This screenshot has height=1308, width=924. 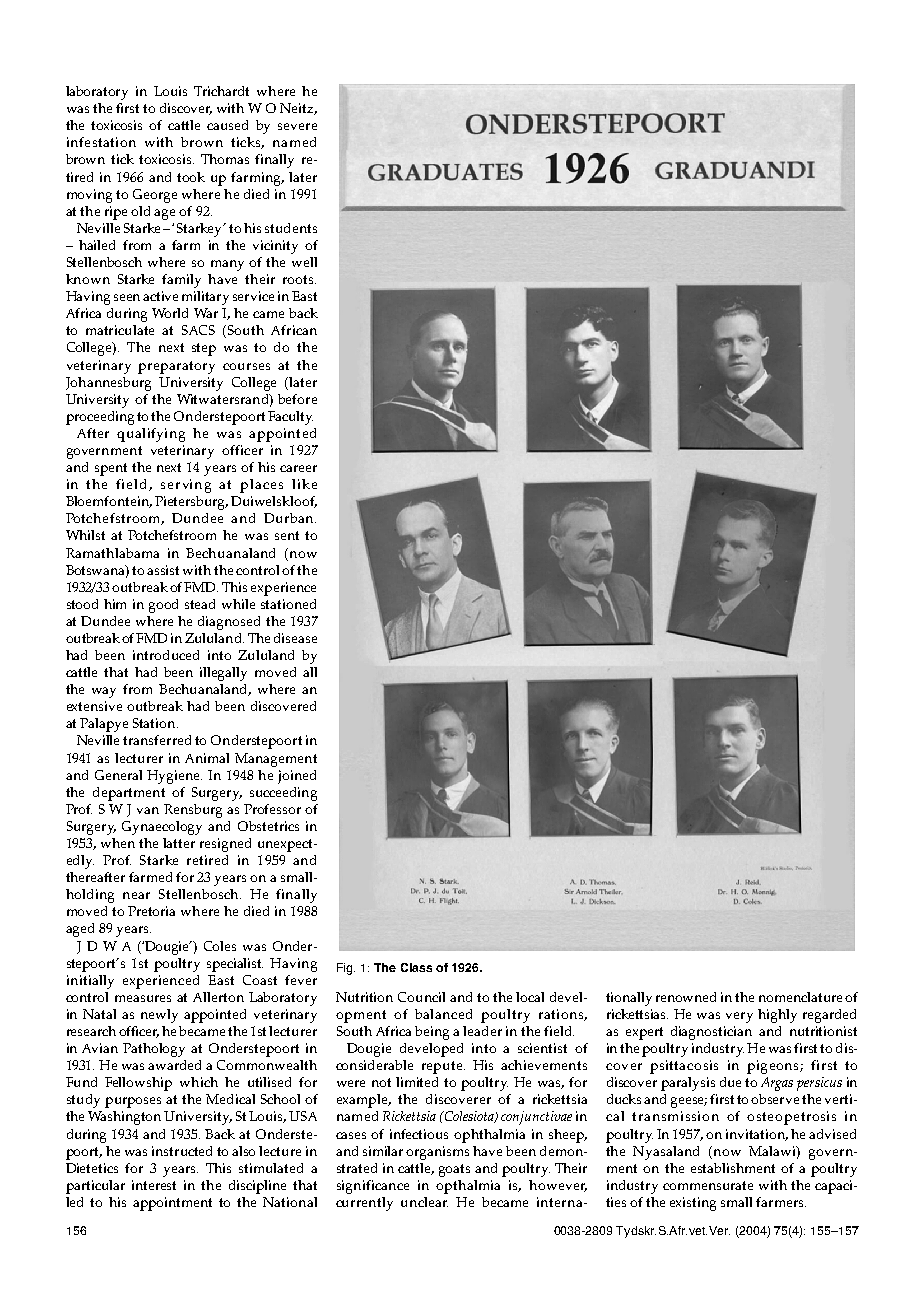 What do you see at coordinates (166, 655) in the screenshot?
I see `introduced` at bounding box center [166, 655].
